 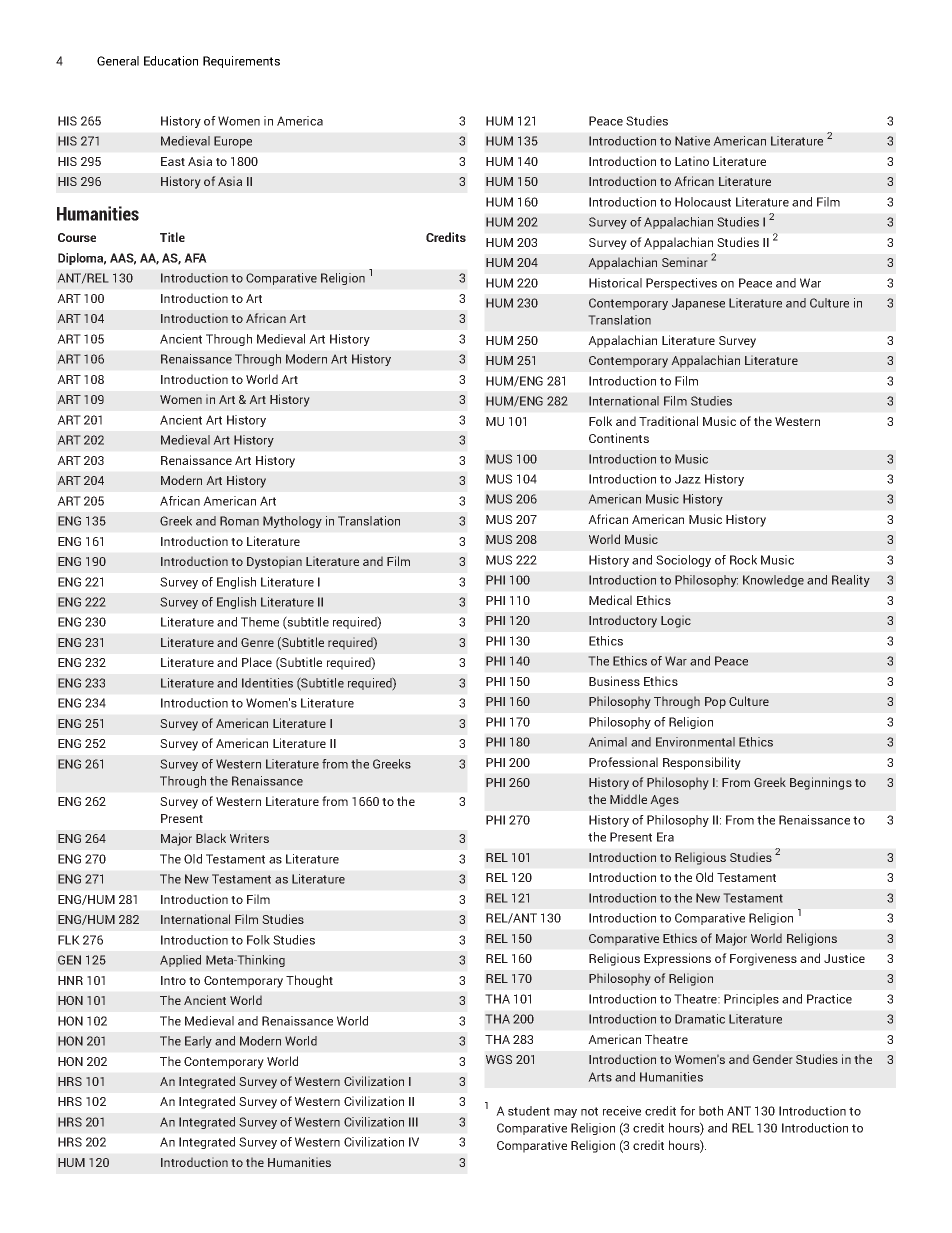 I want to click on Responsibility, so click(x=702, y=763).
